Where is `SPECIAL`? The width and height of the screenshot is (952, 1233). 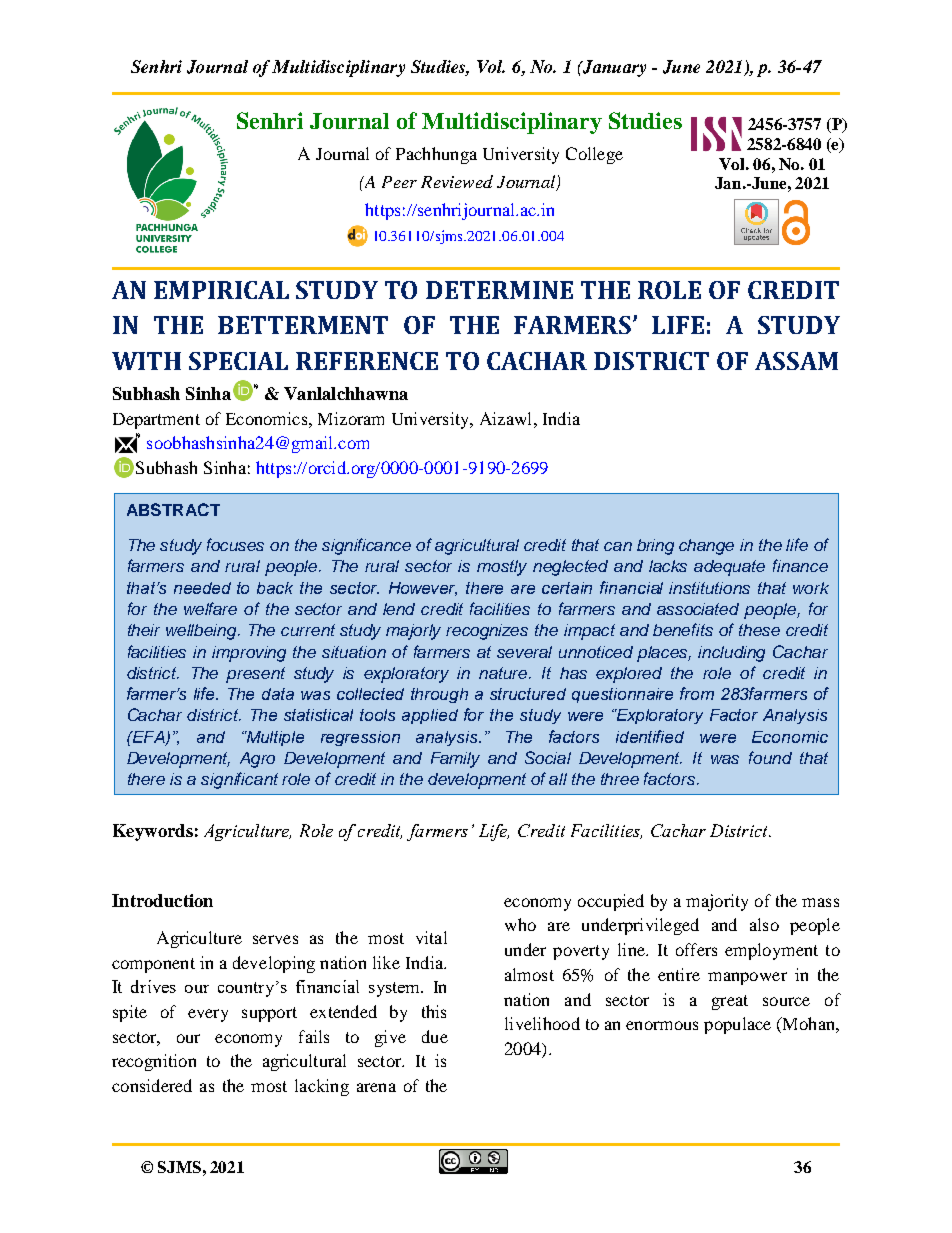
SPECIAL is located at coordinates (238, 361).
